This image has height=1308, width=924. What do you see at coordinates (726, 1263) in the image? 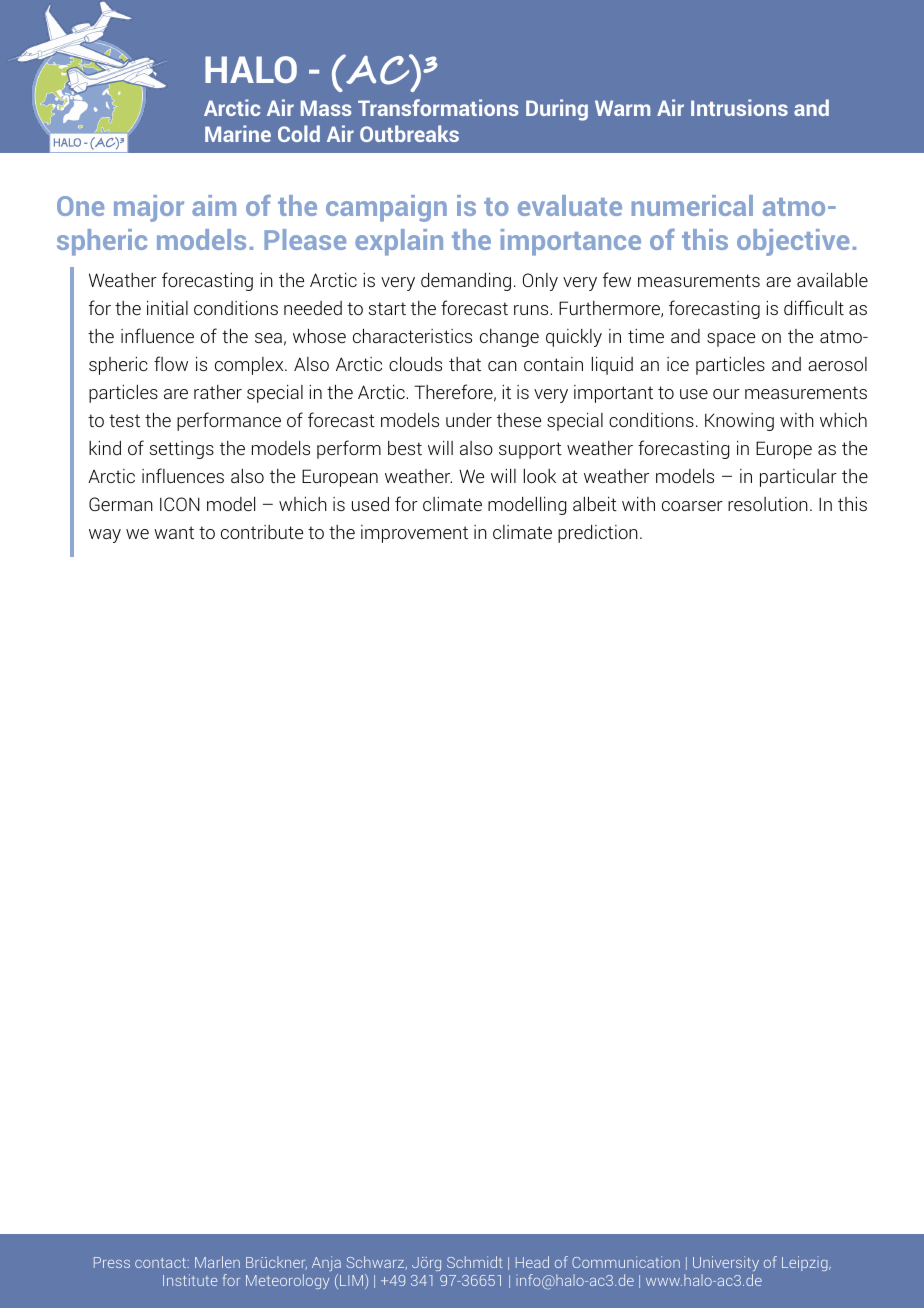
I see `University` at bounding box center [726, 1263].
